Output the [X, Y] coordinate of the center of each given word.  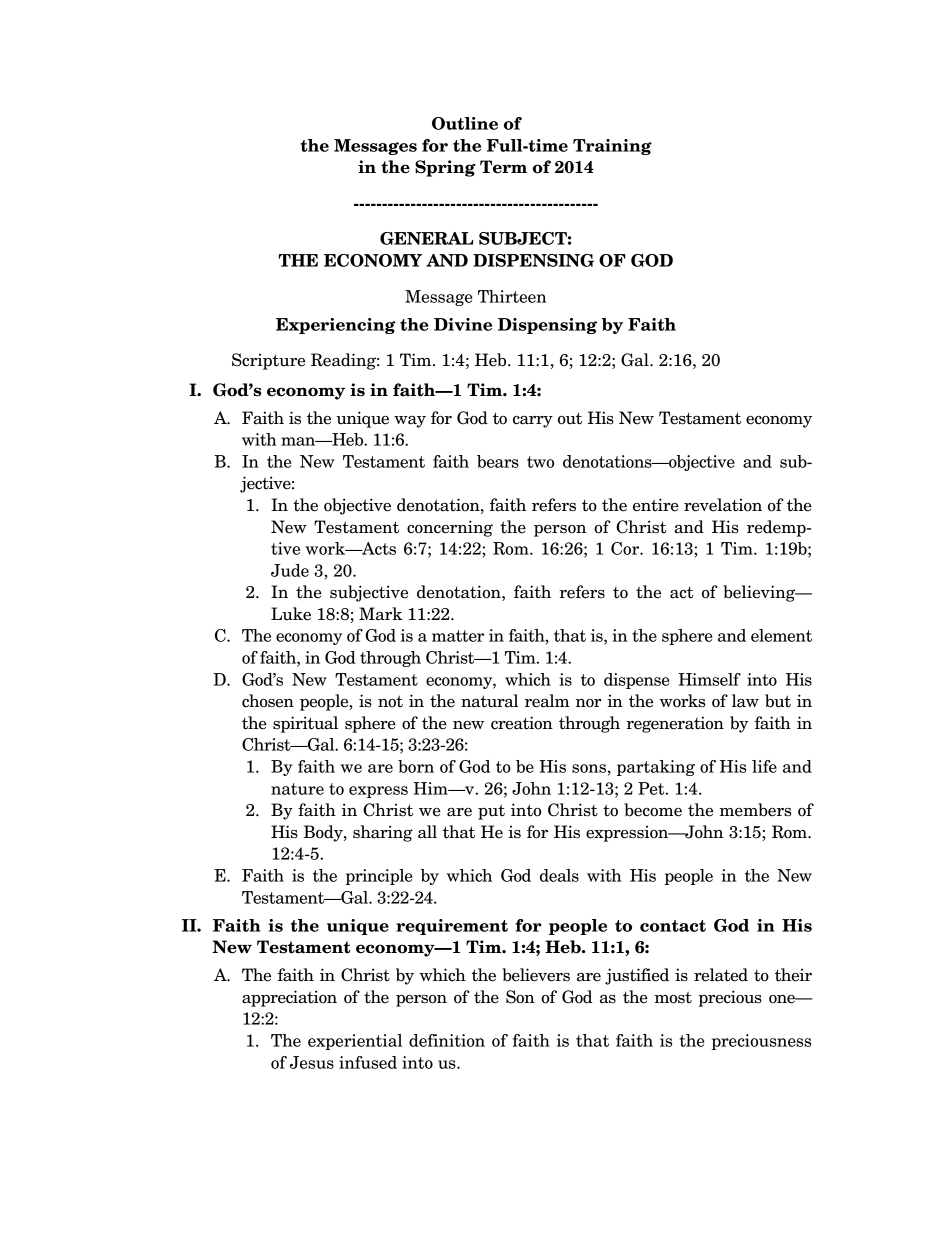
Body [324, 833]
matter [458, 636]
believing [760, 593]
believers [536, 975]
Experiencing [336, 326]
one [783, 999]
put [491, 812]
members [755, 810]
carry [533, 422]
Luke [291, 614]
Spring [445, 168]
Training [612, 147]
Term [503, 167]
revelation [723, 505]
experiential [355, 1042]
